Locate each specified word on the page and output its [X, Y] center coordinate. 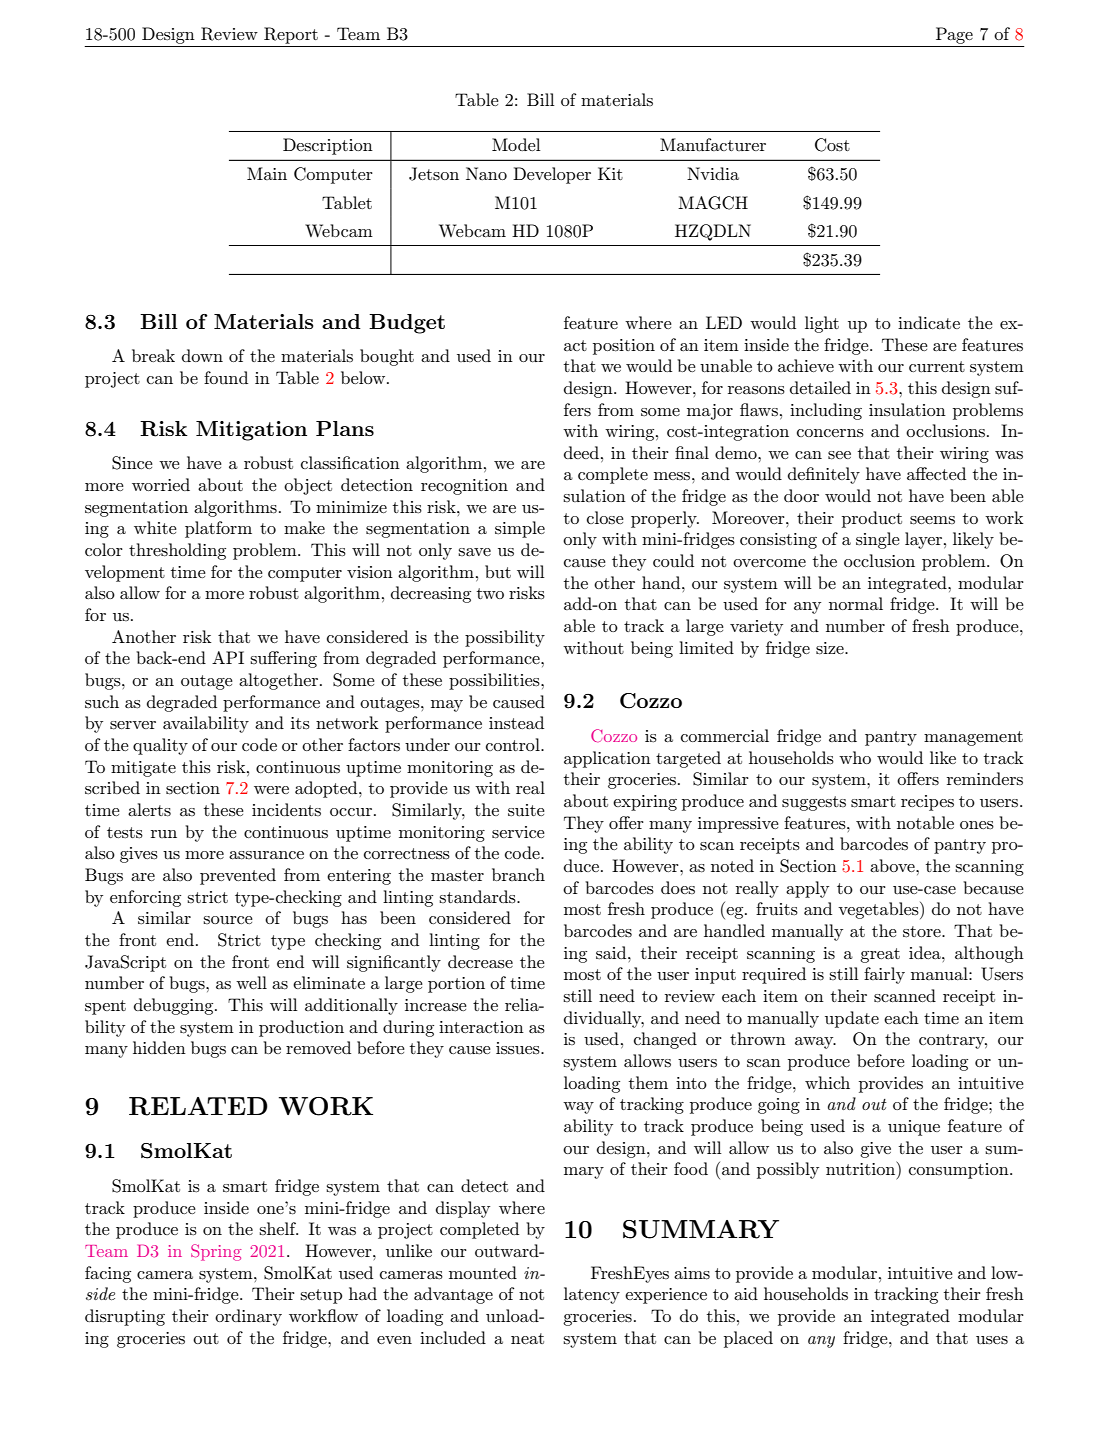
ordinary [248, 1317]
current [937, 366]
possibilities [495, 681]
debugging [175, 1006]
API [228, 657]
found [226, 377]
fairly [884, 975]
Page [954, 35]
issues [519, 1048]
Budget [407, 324]
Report [291, 35]
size [831, 648]
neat [527, 1338]
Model [516, 144]
